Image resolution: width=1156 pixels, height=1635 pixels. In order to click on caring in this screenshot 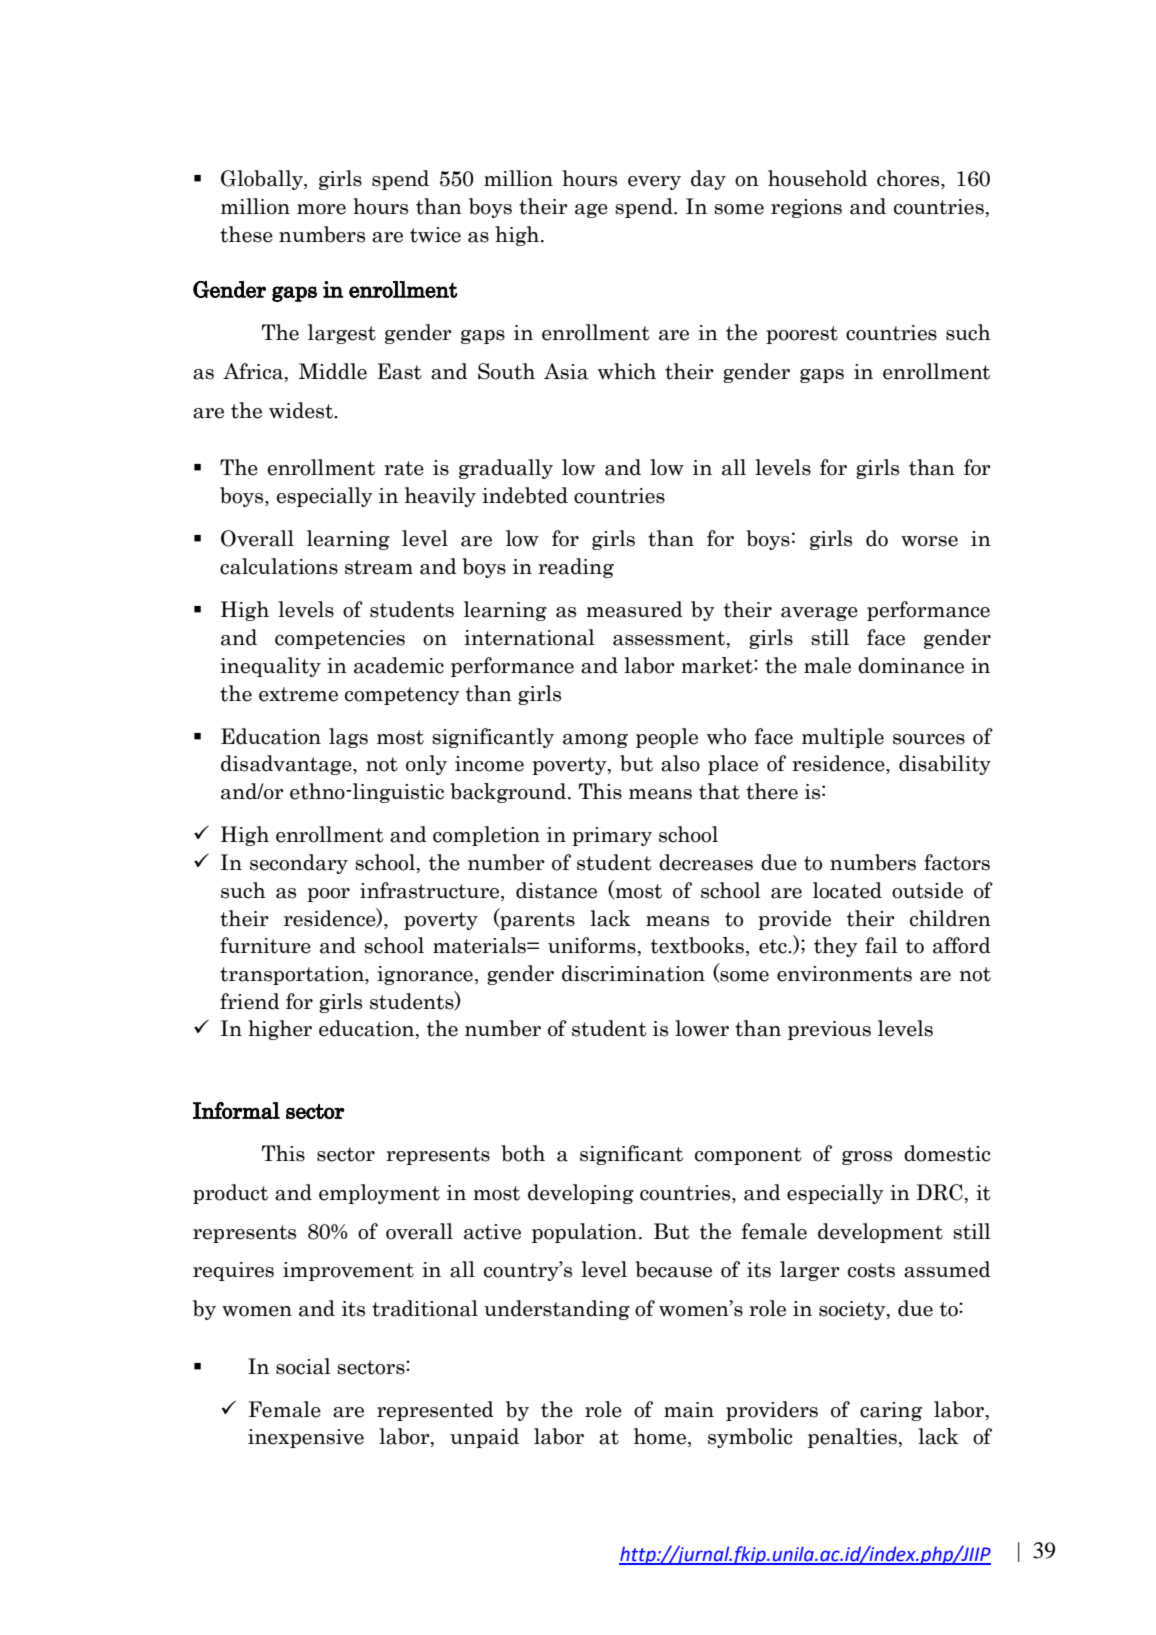, I will do `click(891, 1411)`.
